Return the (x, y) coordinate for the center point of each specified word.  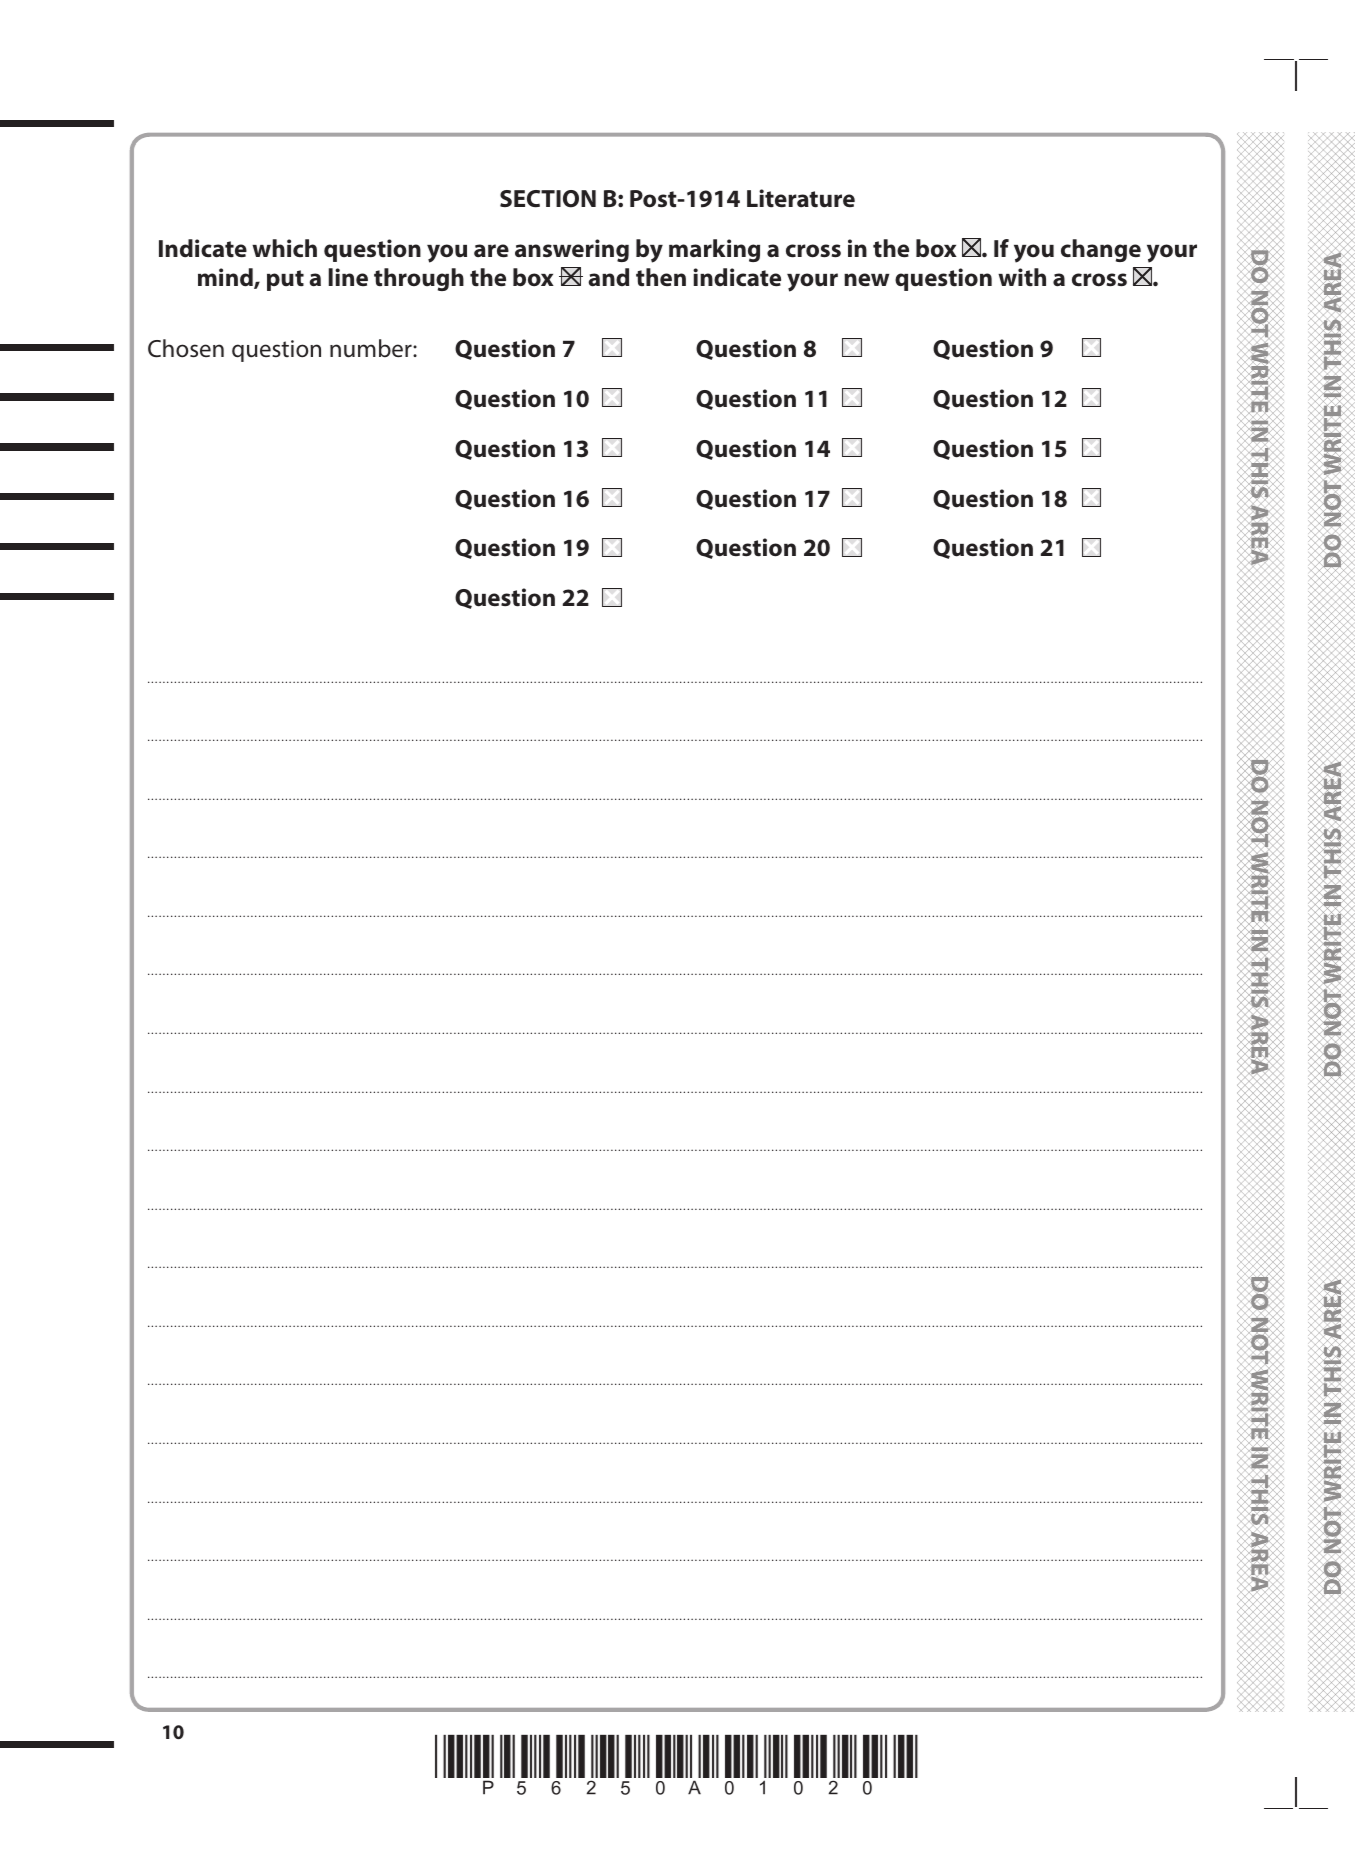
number (372, 348)
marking (714, 250)
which (284, 248)
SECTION (548, 199)
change (1101, 250)
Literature (801, 198)
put (285, 280)
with (1022, 277)
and (608, 277)
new (866, 279)
